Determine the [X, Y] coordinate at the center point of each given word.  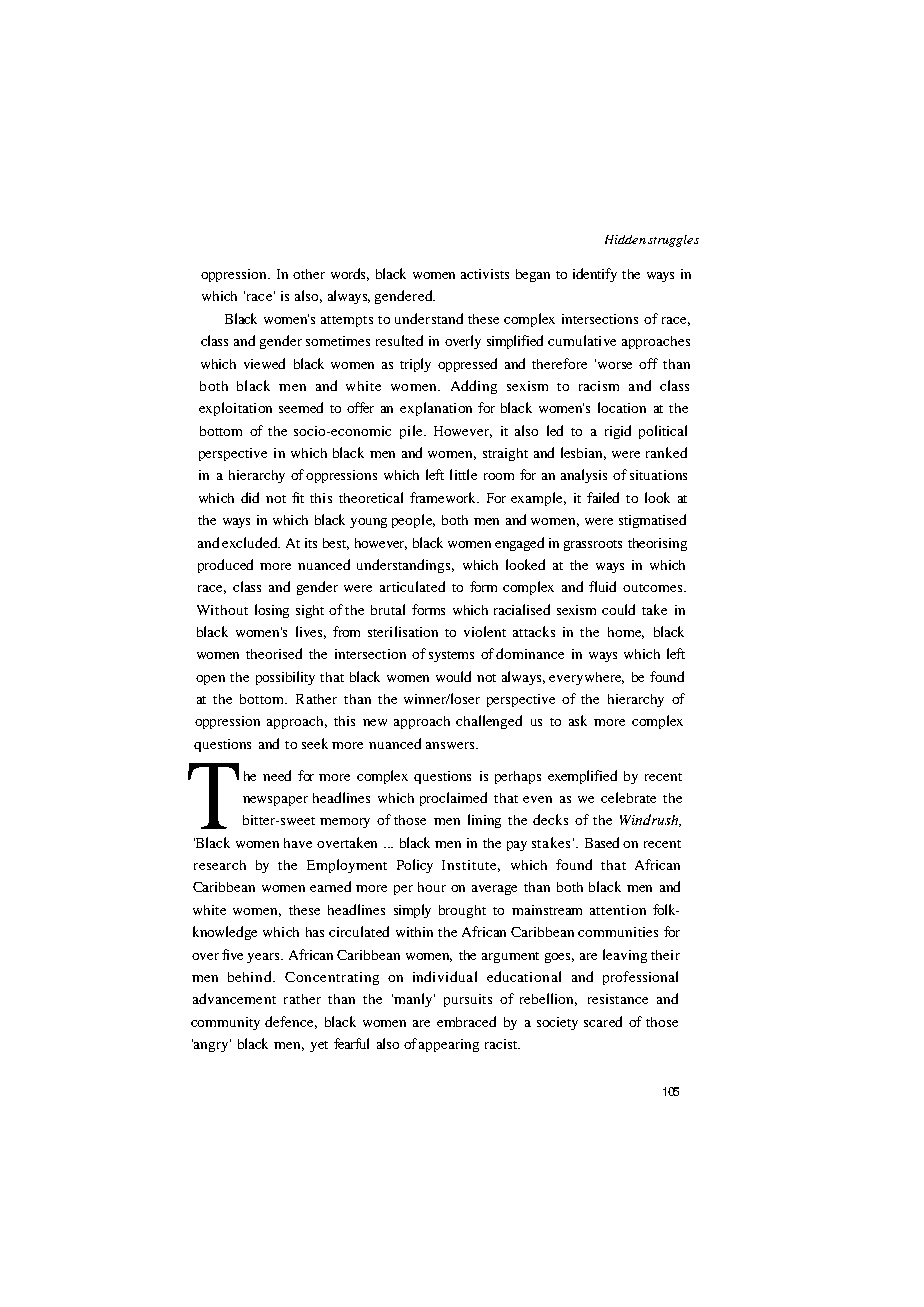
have [298, 843]
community [225, 1023]
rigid [618, 432]
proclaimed [453, 799]
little [463, 474]
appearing [449, 1045]
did [250, 497]
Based [602, 842]
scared [603, 1021]
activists [485, 274]
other [309, 274]
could [618, 609]
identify [595, 275]
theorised [274, 653]
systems [451, 656]
